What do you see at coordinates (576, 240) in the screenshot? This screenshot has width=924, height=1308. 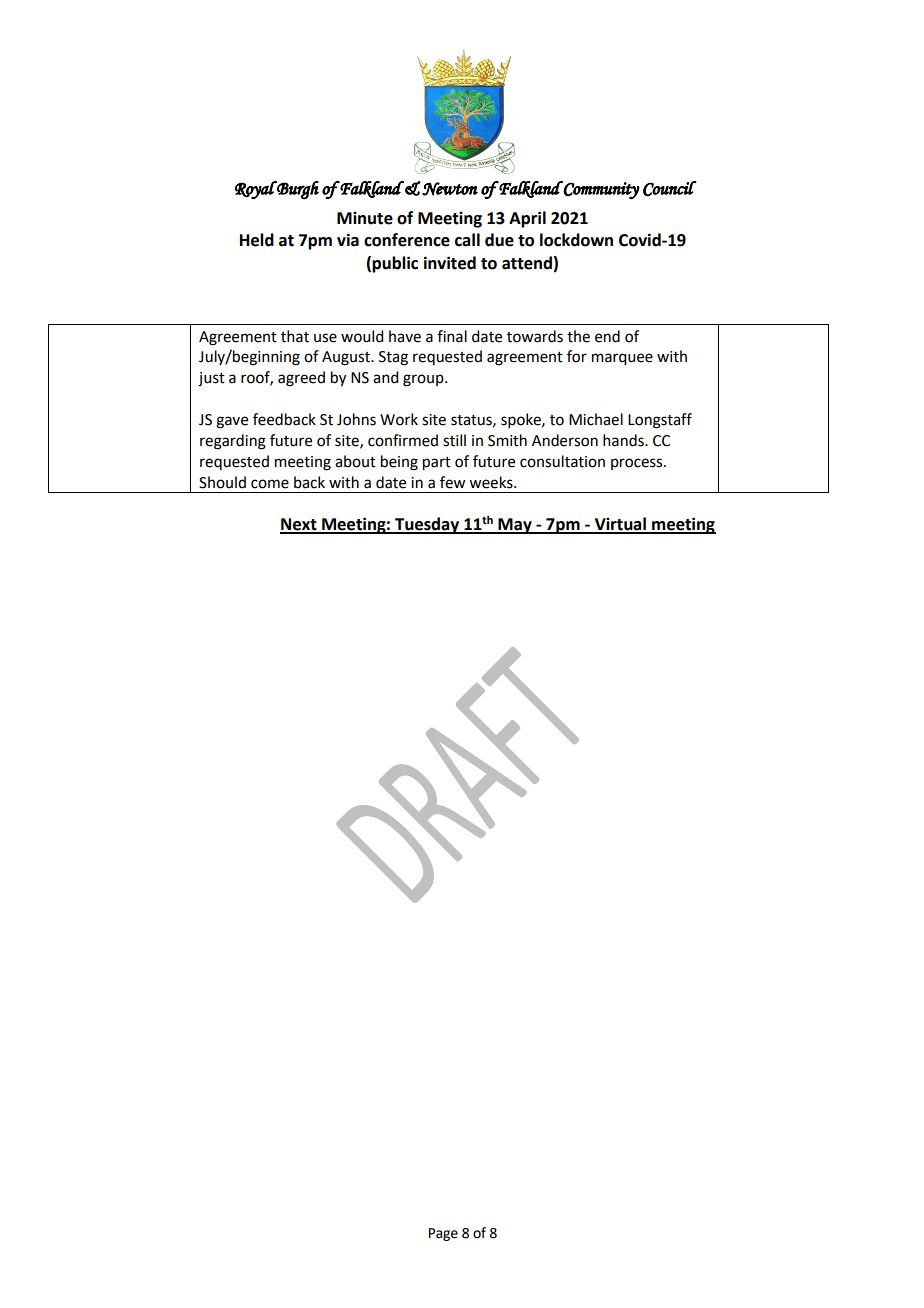 I see `lockdown` at bounding box center [576, 240].
